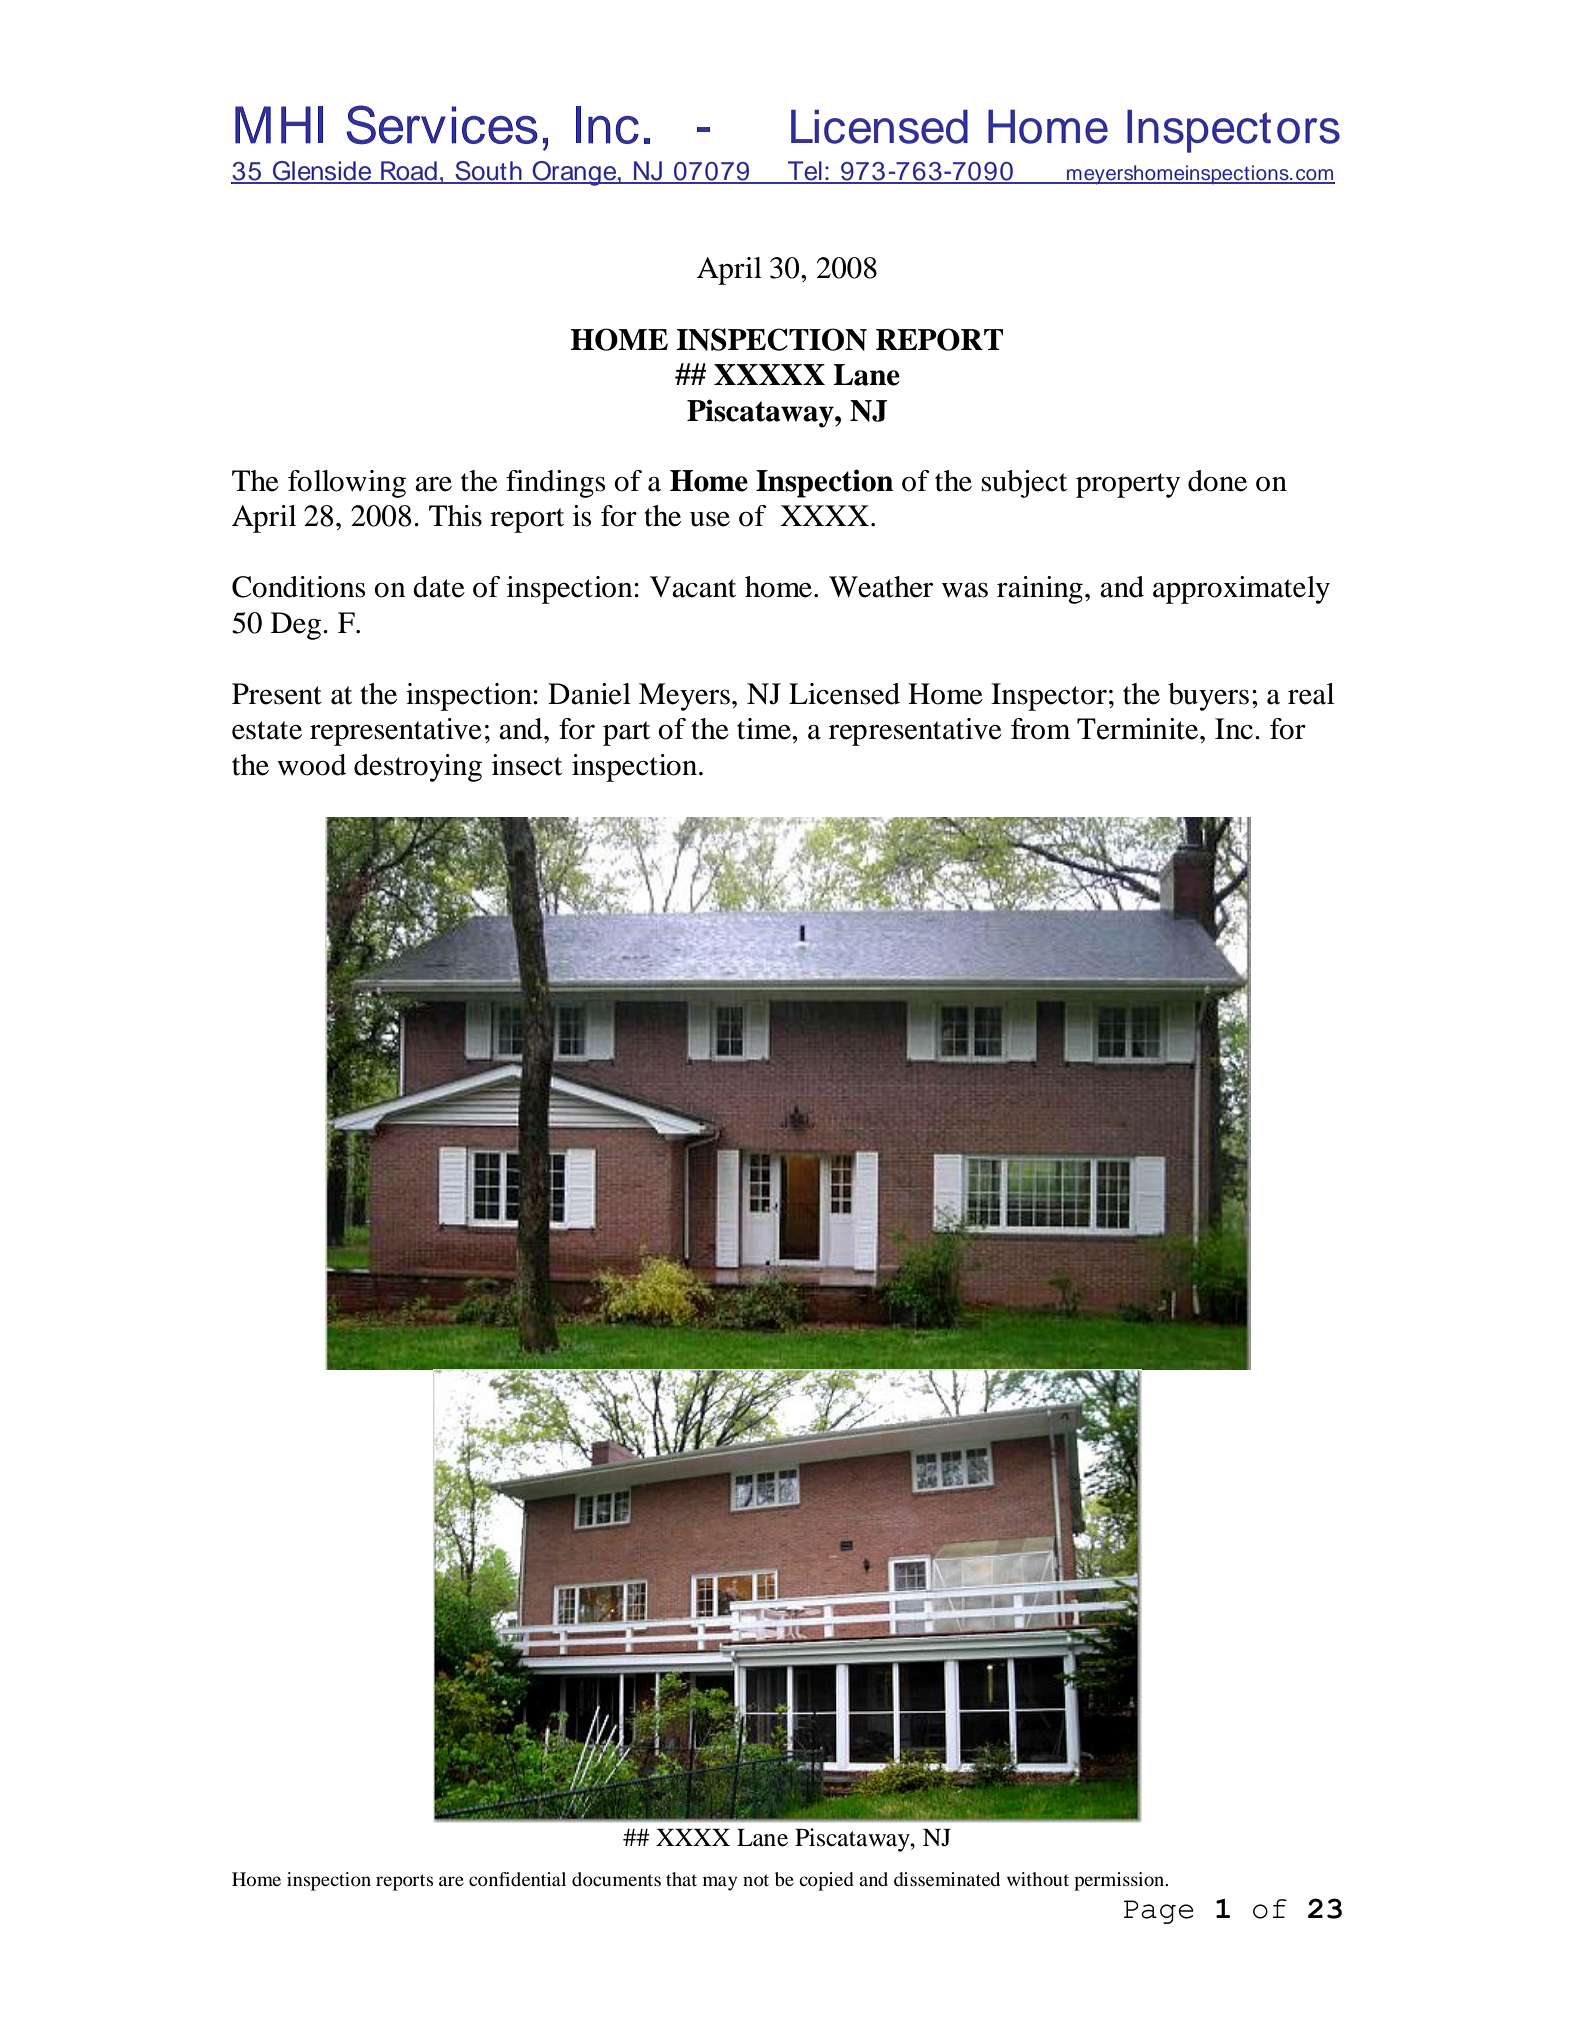 Image resolution: width=1575 pixels, height=2038 pixels. What do you see at coordinates (1217, 481) in the image?
I see `done` at bounding box center [1217, 481].
